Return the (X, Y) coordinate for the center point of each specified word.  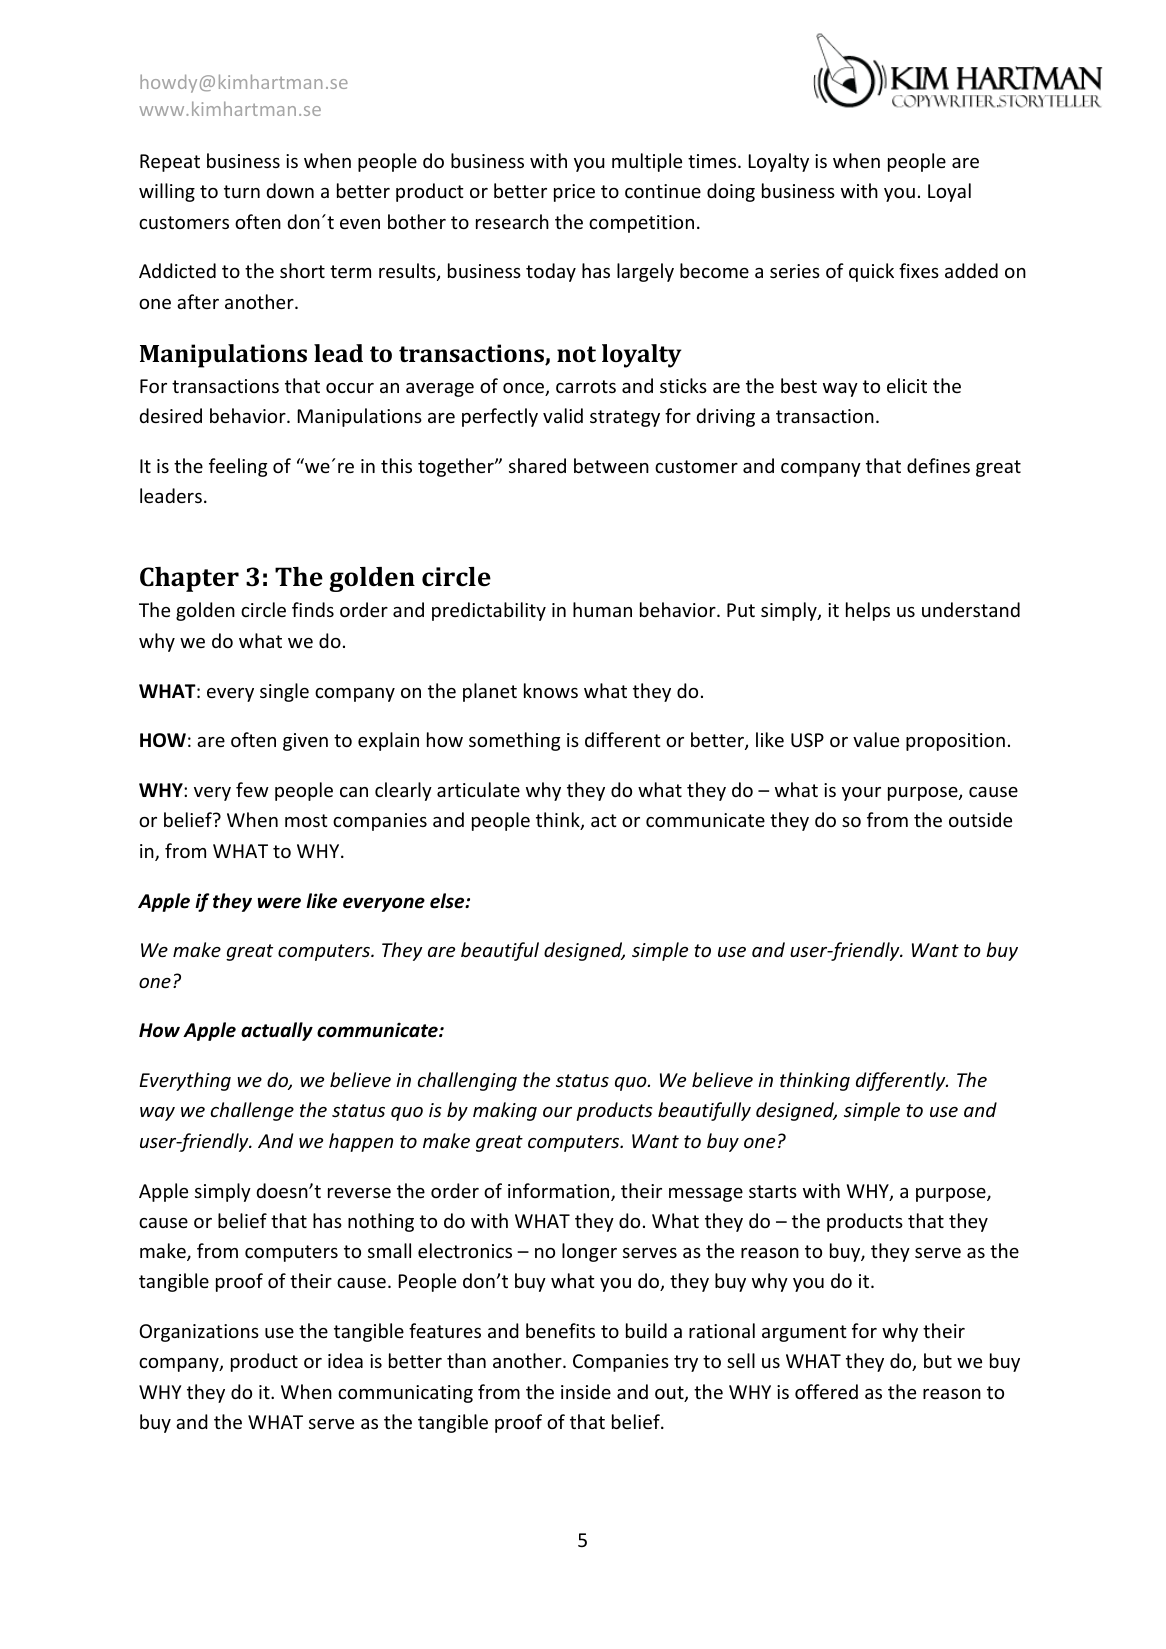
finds (313, 609)
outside (980, 819)
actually (277, 1031)
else (448, 901)
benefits (560, 1330)
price (574, 193)
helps (868, 611)
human (602, 609)
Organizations (199, 1333)
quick (871, 272)
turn (242, 191)
